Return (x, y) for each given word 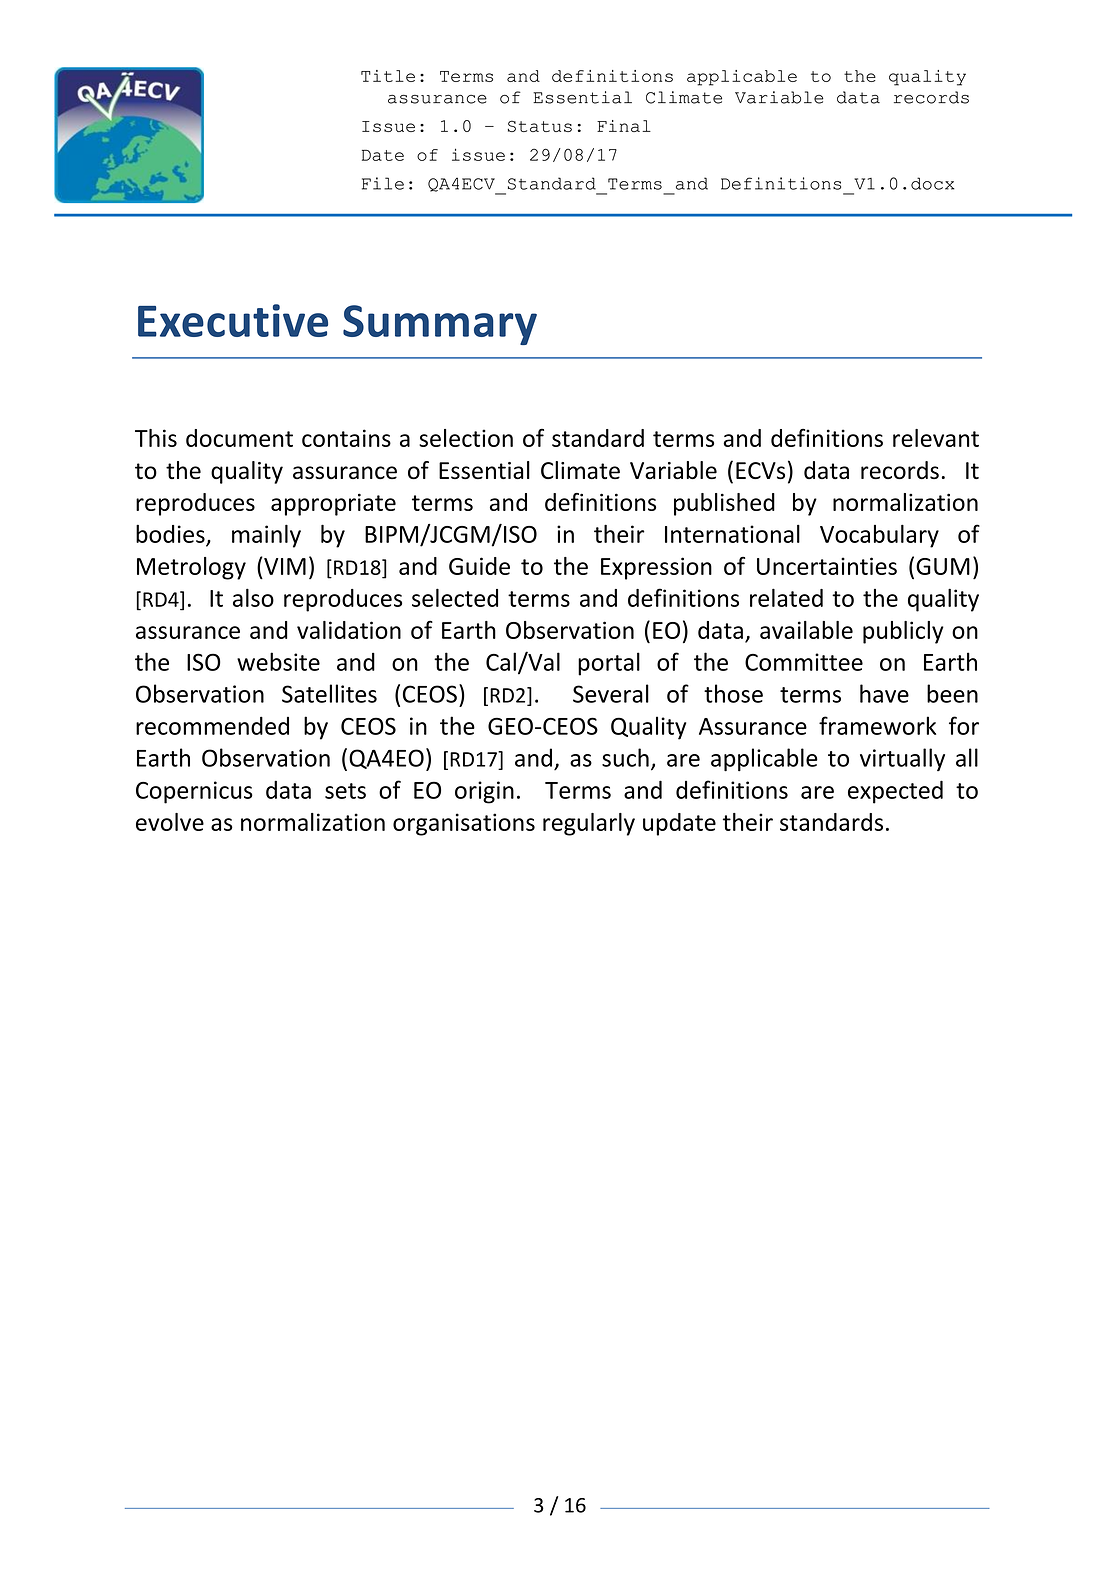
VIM (284, 566)
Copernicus (194, 792)
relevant (936, 438)
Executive (233, 320)
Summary (440, 325)
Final (624, 126)
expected (895, 792)
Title (388, 76)
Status (540, 126)
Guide (479, 566)
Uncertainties (827, 566)
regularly (589, 824)
